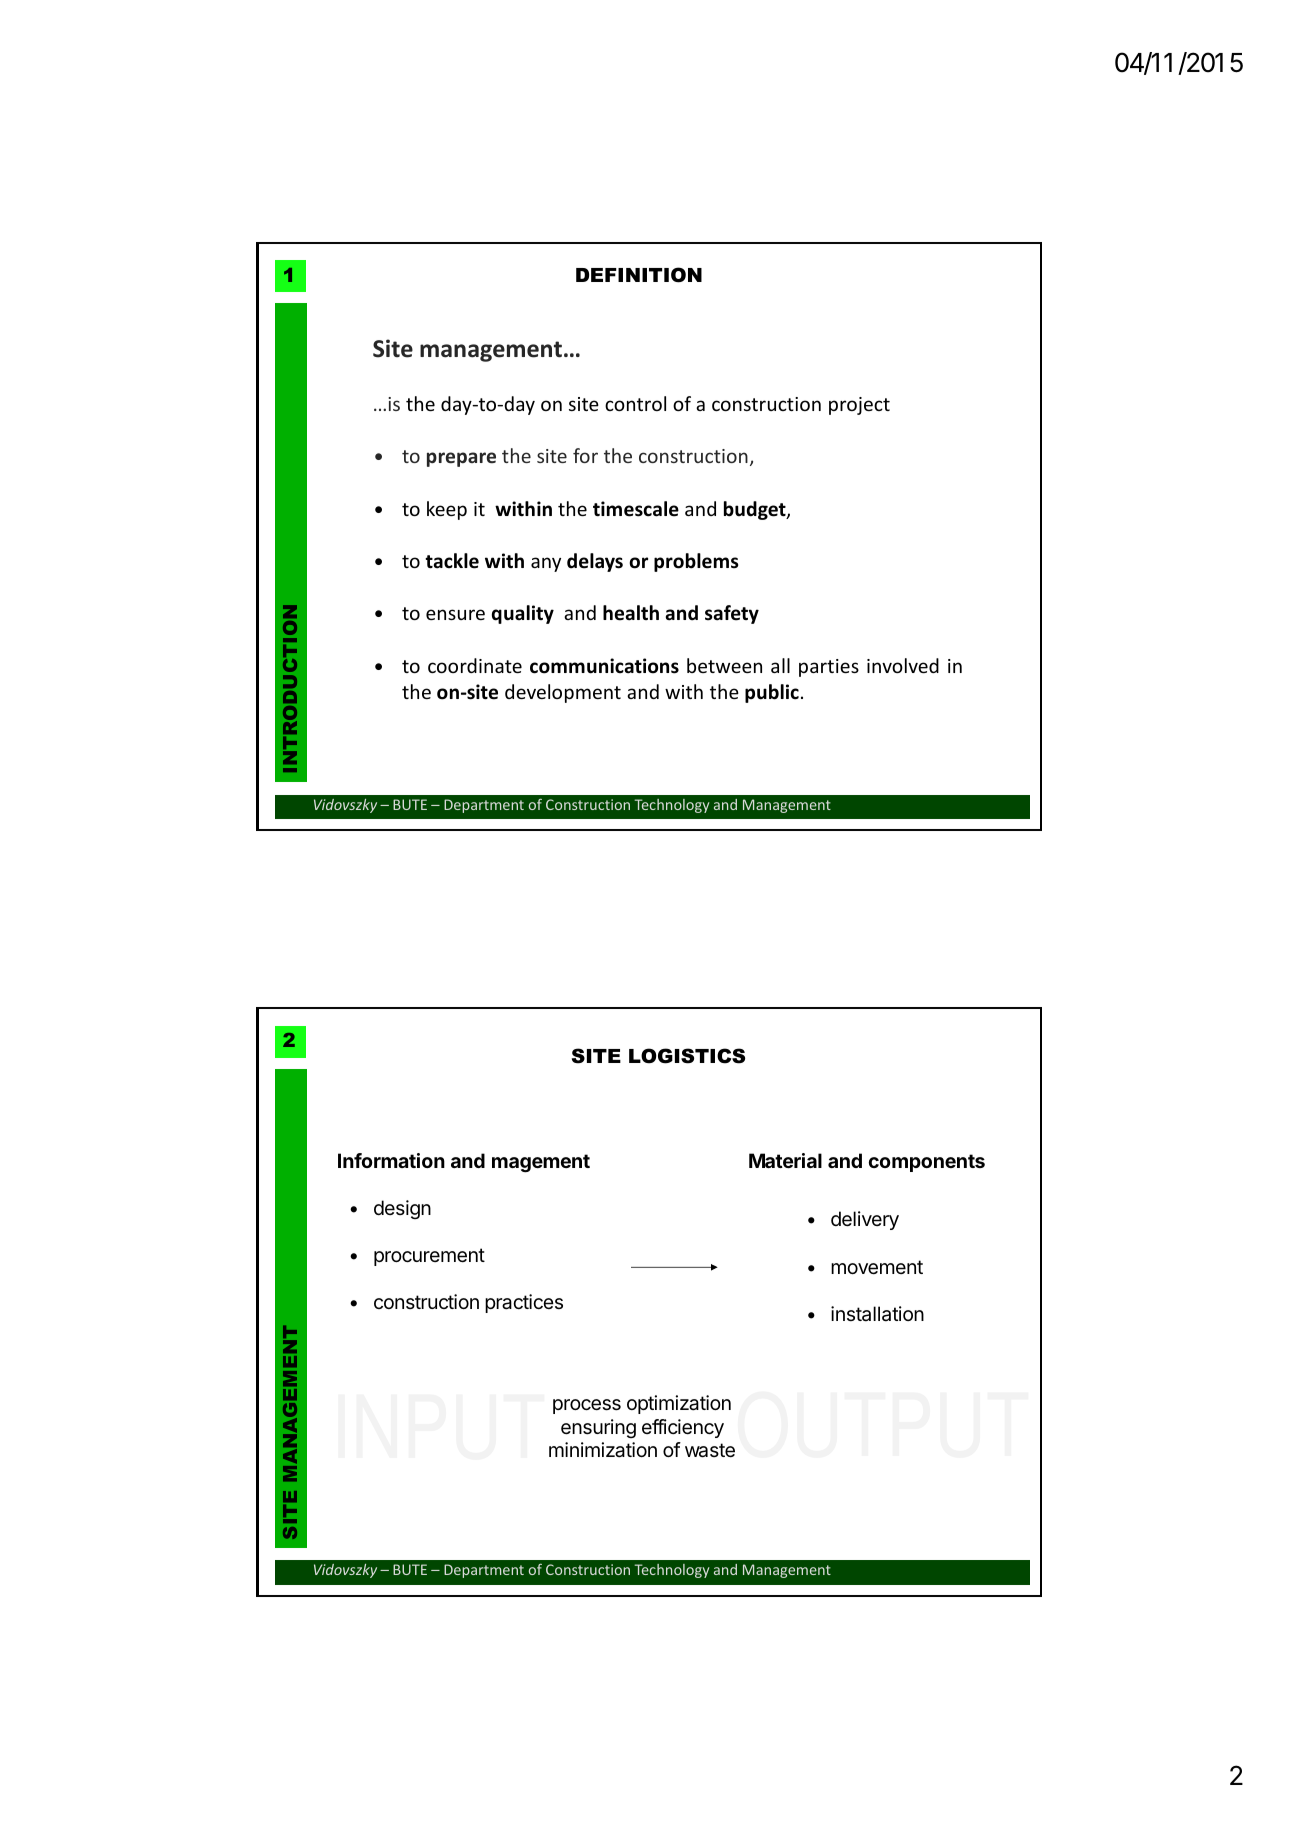 This screenshot has height=1839, width=1299. What do you see at coordinates (859, 406) in the screenshot?
I see `project` at bounding box center [859, 406].
